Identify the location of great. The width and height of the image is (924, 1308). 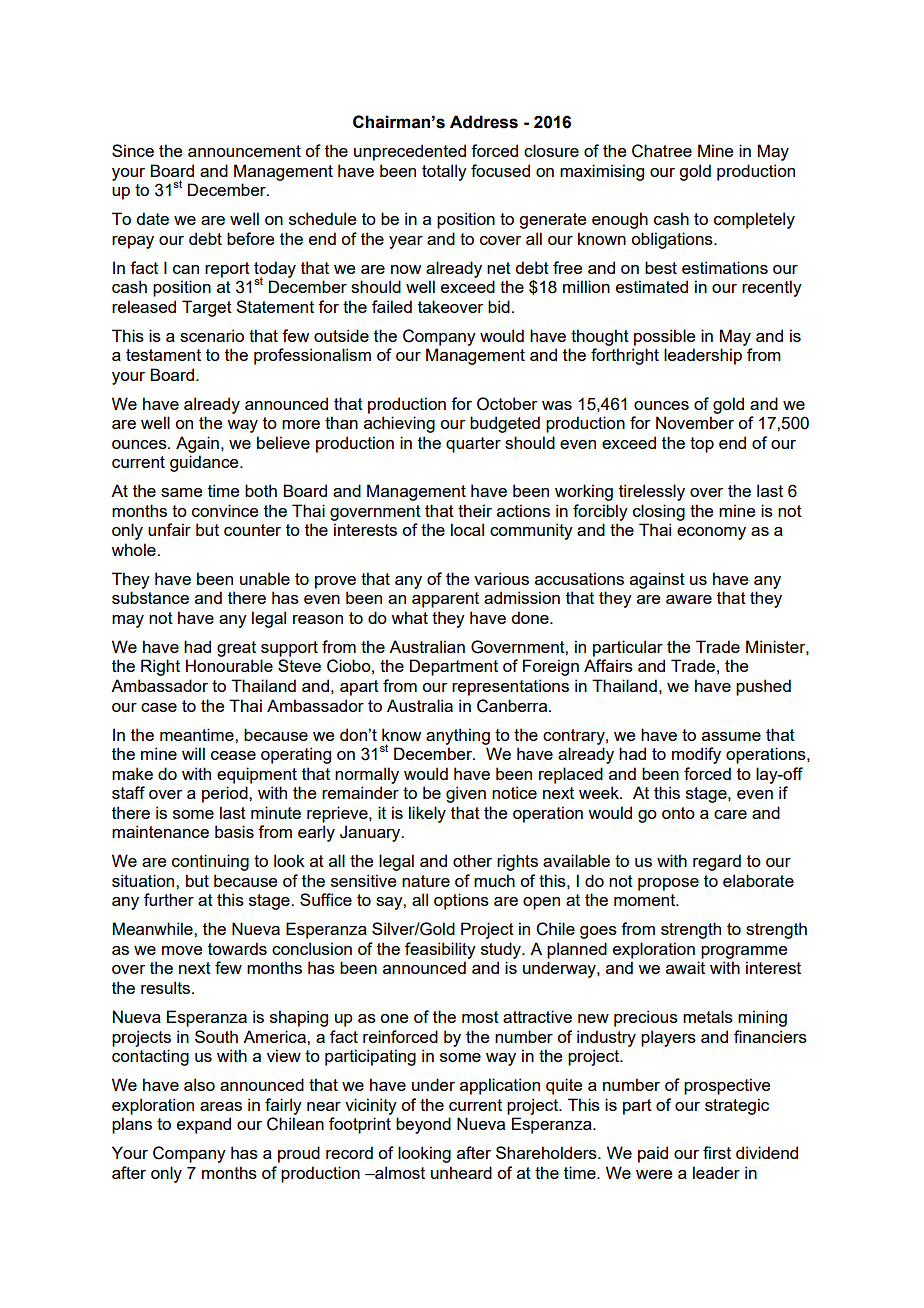
(236, 649).
